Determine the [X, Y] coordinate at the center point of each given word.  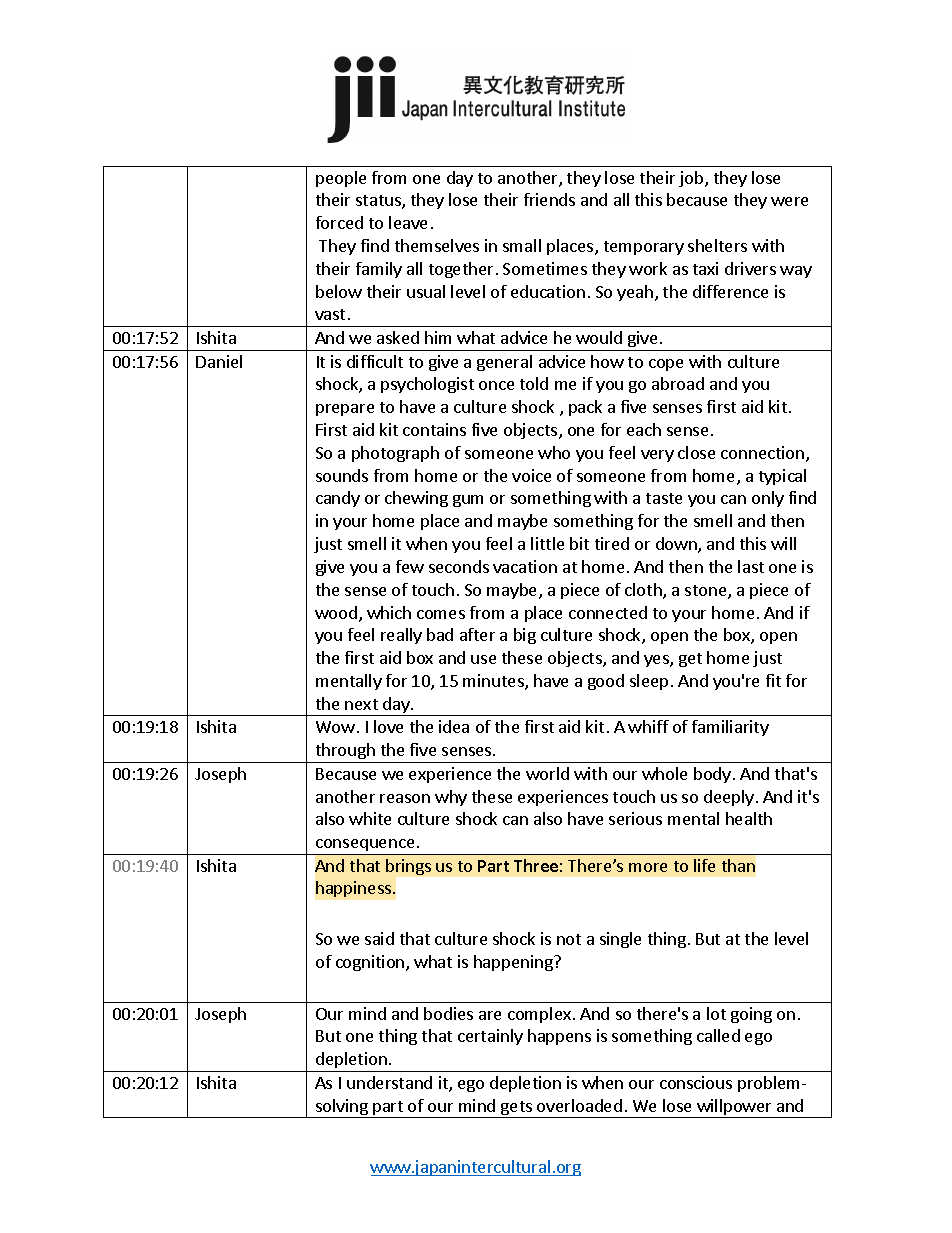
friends [549, 199]
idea [454, 726]
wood [336, 612]
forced [339, 222]
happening [514, 963]
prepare [345, 410]
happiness [353, 889]
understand [389, 1082]
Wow [335, 727]
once [496, 385]
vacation [525, 566]
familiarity [730, 728]
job [692, 179]
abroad [678, 383]
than [738, 865]
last [751, 566]
